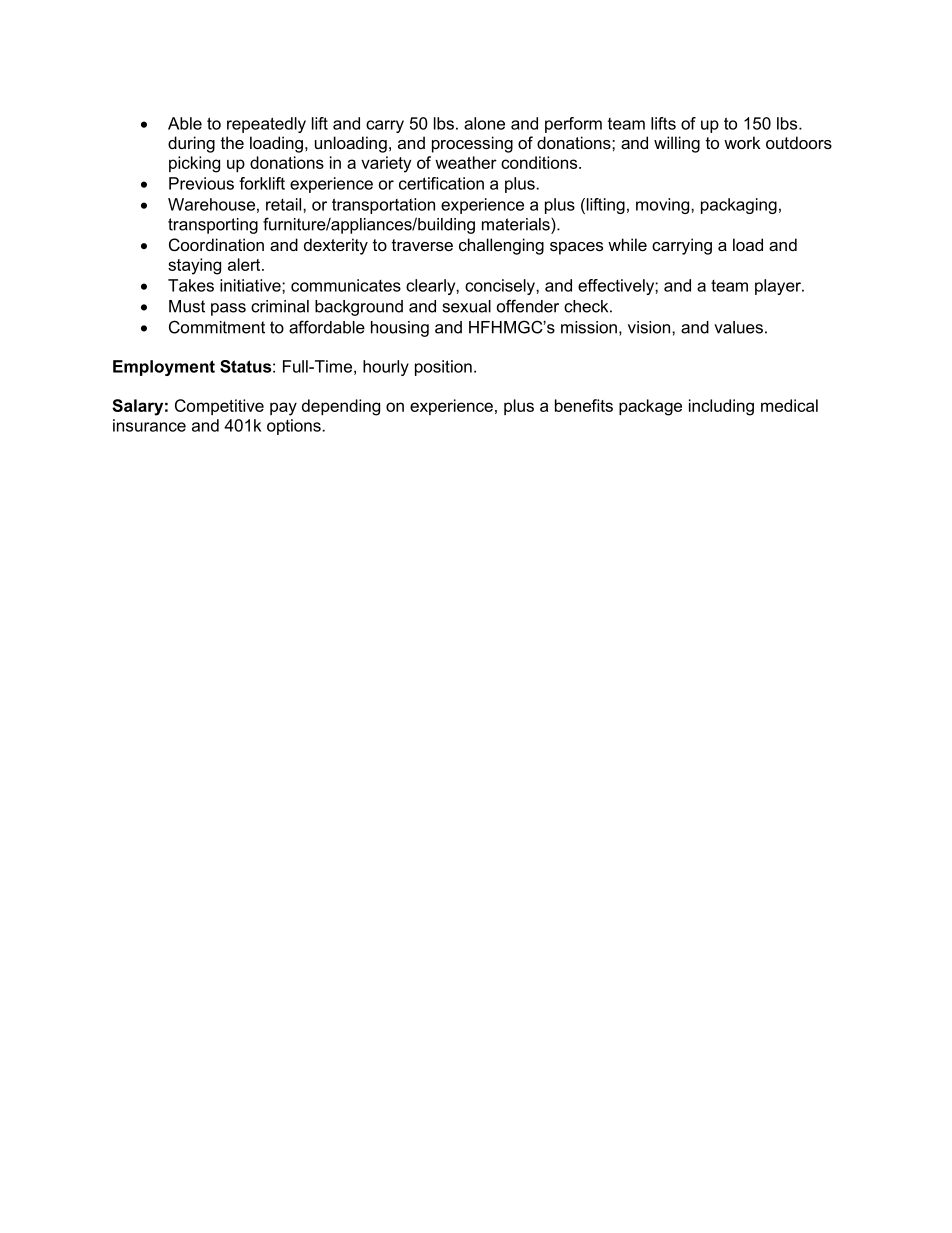 The height and width of the page is (1233, 952). What do you see at coordinates (779, 287) in the page?
I see `player` at bounding box center [779, 287].
